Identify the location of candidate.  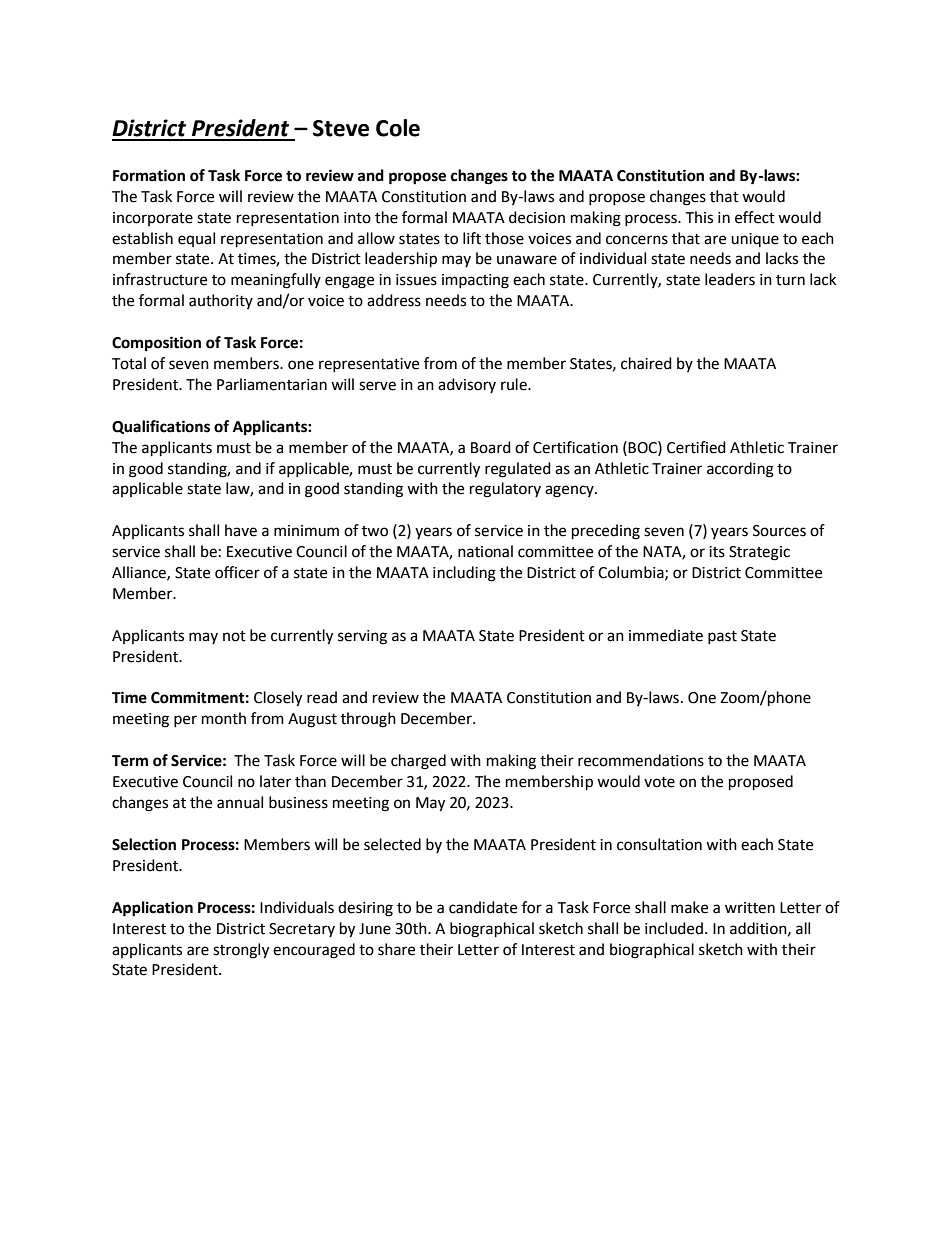
(483, 907).
